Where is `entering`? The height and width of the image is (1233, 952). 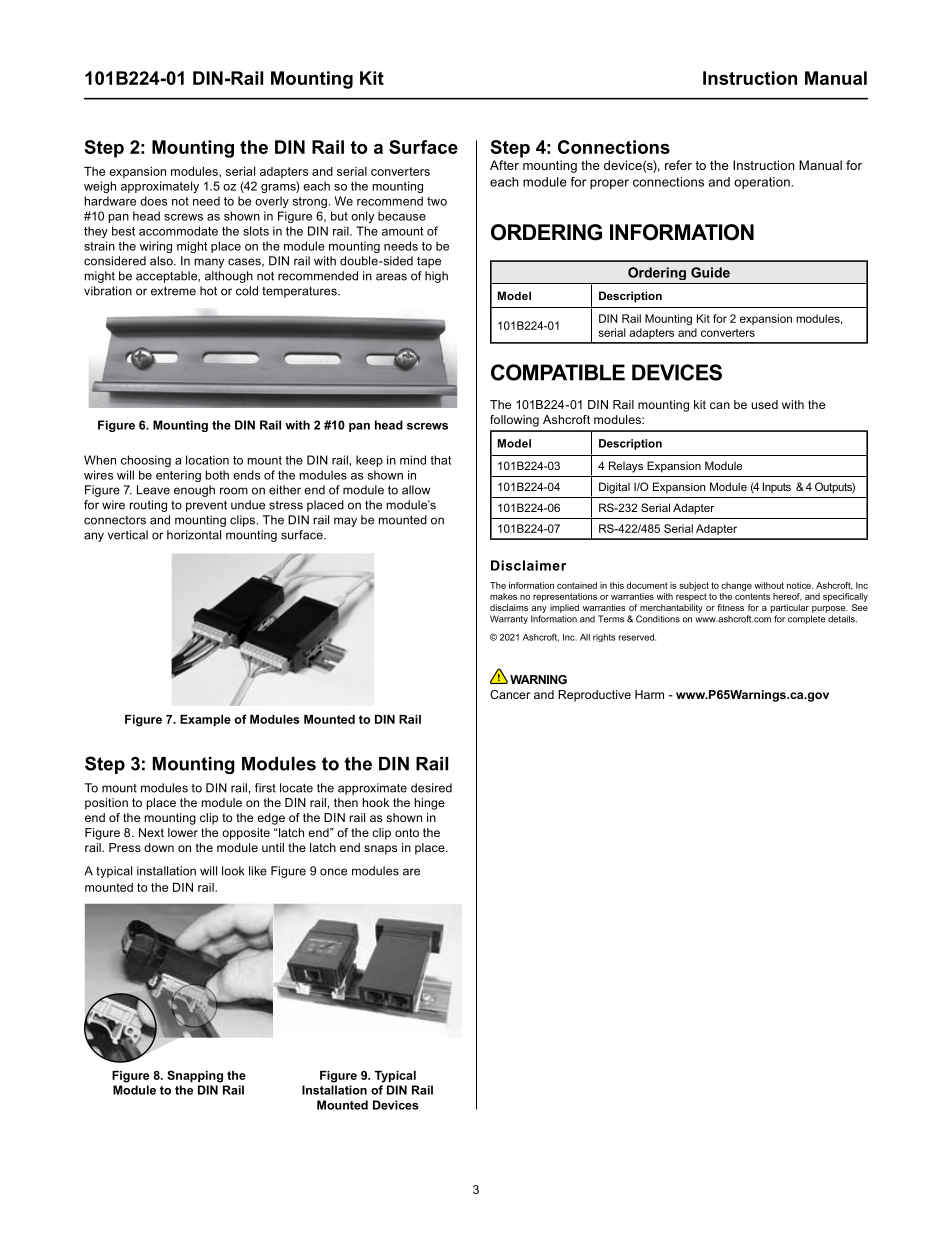 entering is located at coordinates (178, 476).
